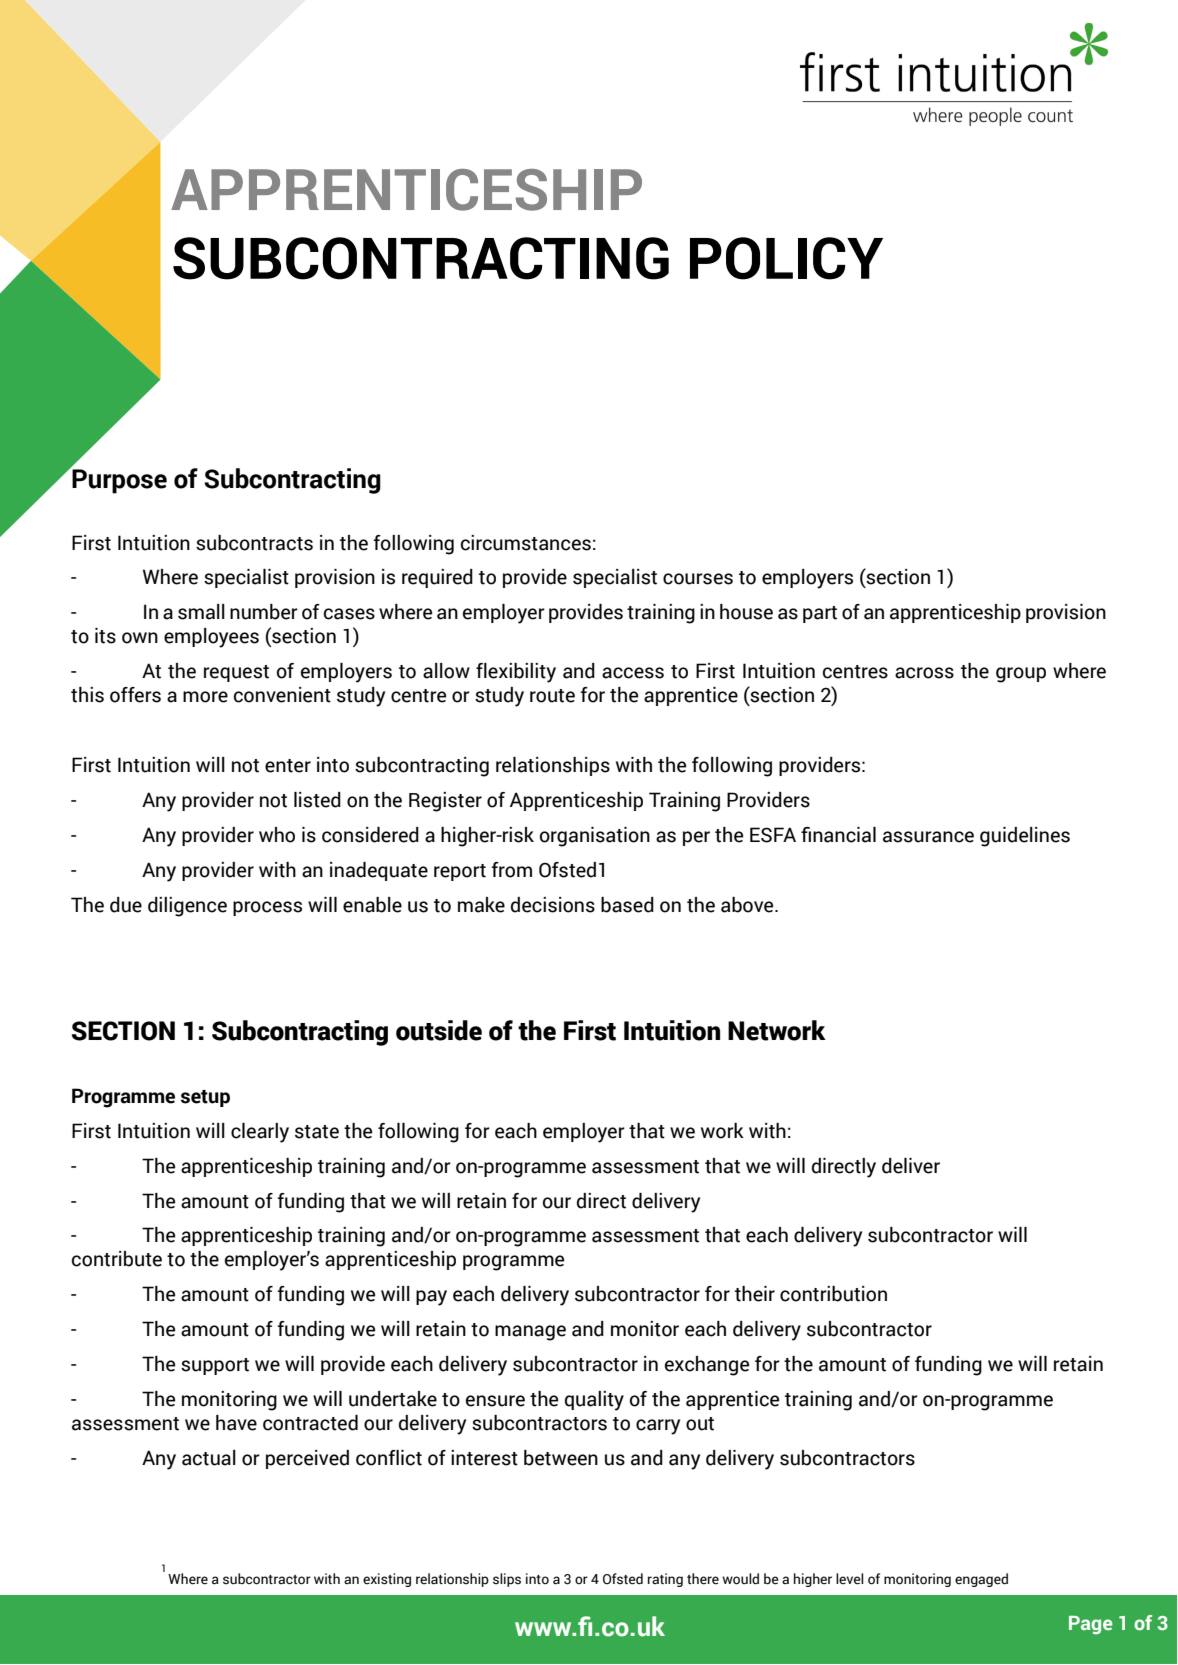 Image resolution: width=1178 pixels, height=1665 pixels. Describe the element at coordinates (187, 907) in the document. I see `diligence` at that location.
